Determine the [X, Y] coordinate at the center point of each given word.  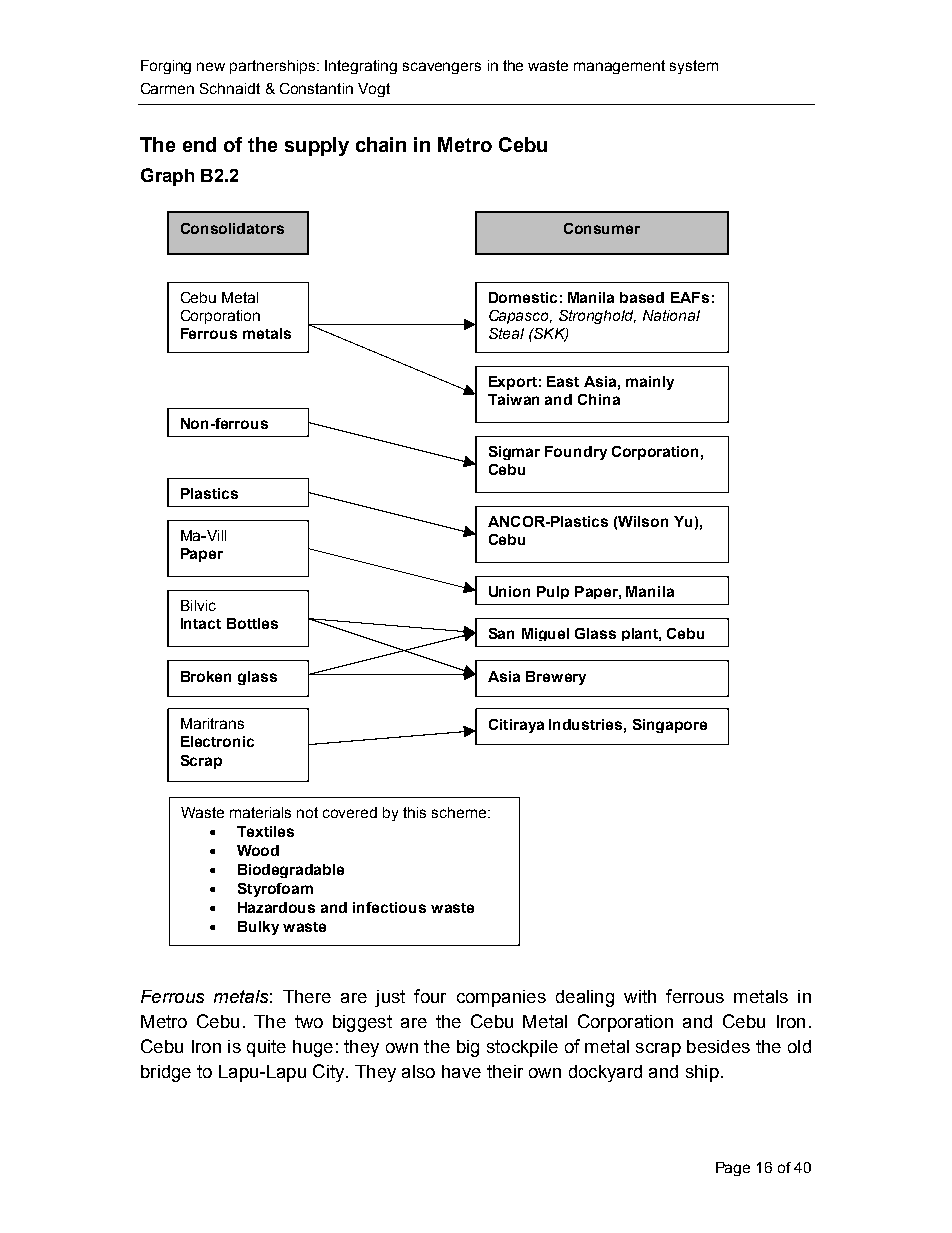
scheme [460, 812]
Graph [167, 177]
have [461, 1071]
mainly [650, 383]
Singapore [670, 726]
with [640, 996]
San [501, 633]
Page [733, 1169]
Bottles [252, 623]
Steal [506, 333]
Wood [258, 850]
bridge [166, 1073]
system [694, 67]
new [211, 66]
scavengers [442, 68]
